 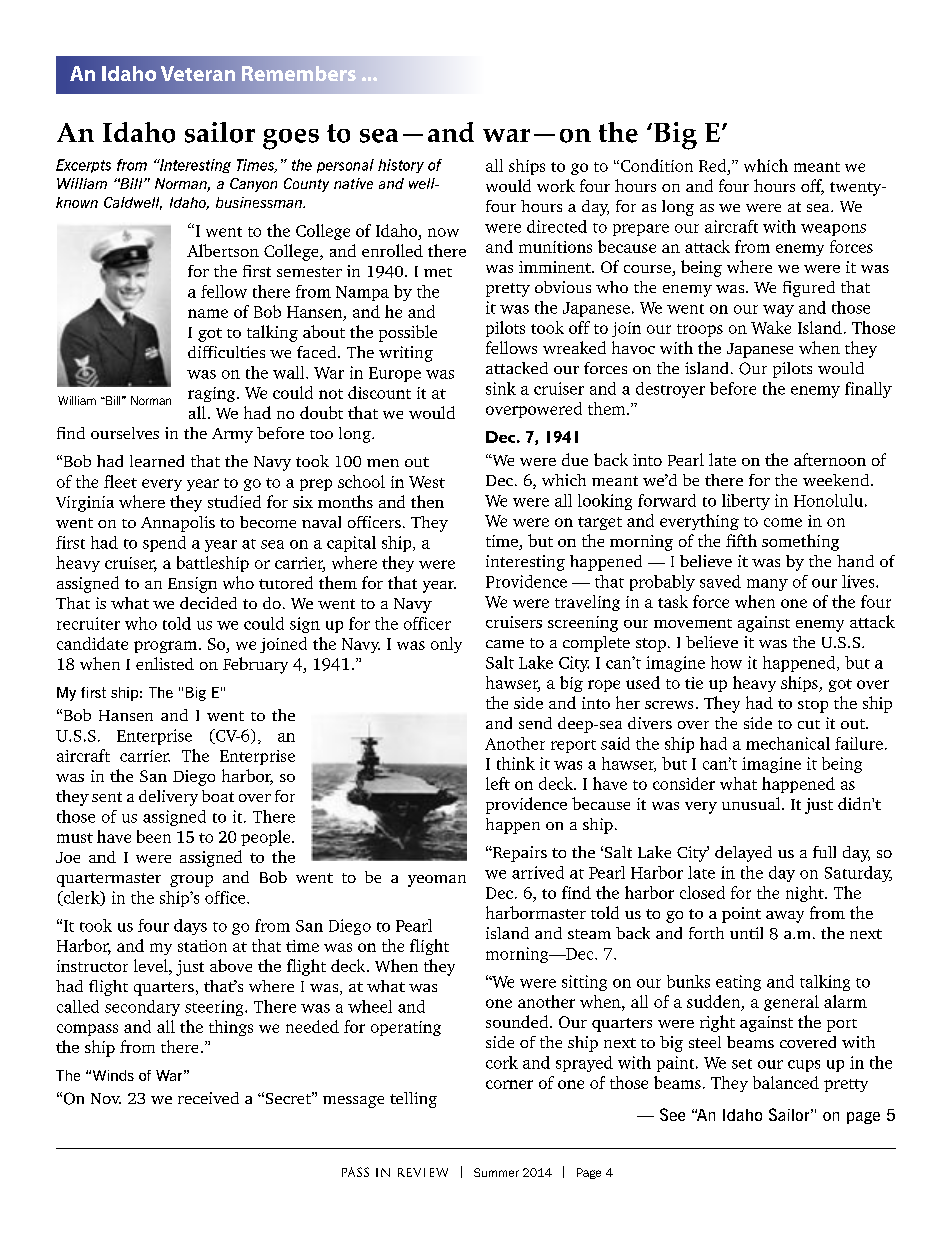 What do you see at coordinates (655, 165) in the document?
I see `Condition` at bounding box center [655, 165].
